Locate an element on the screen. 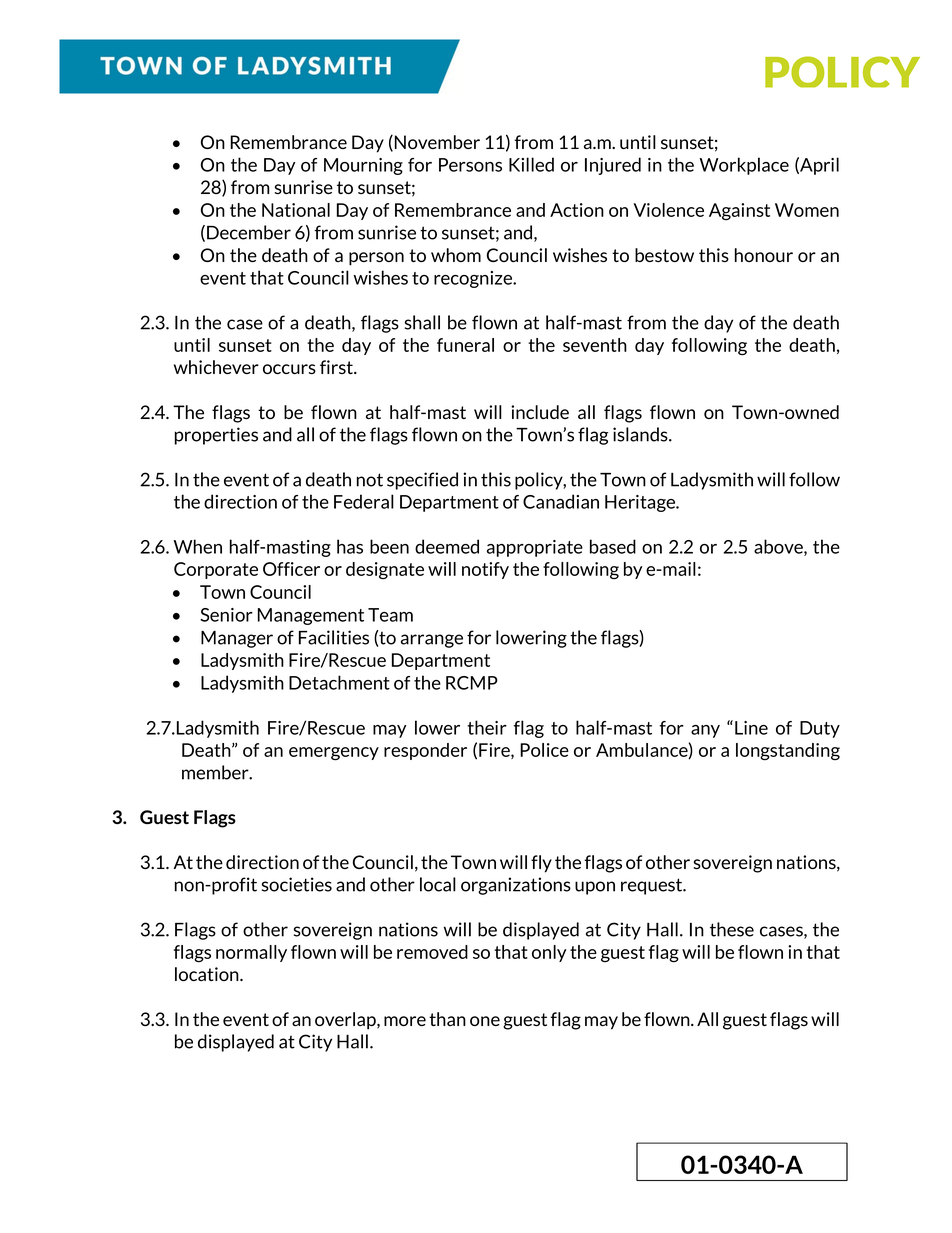 The height and width of the screenshot is (1233, 952). normally is located at coordinates (251, 953).
